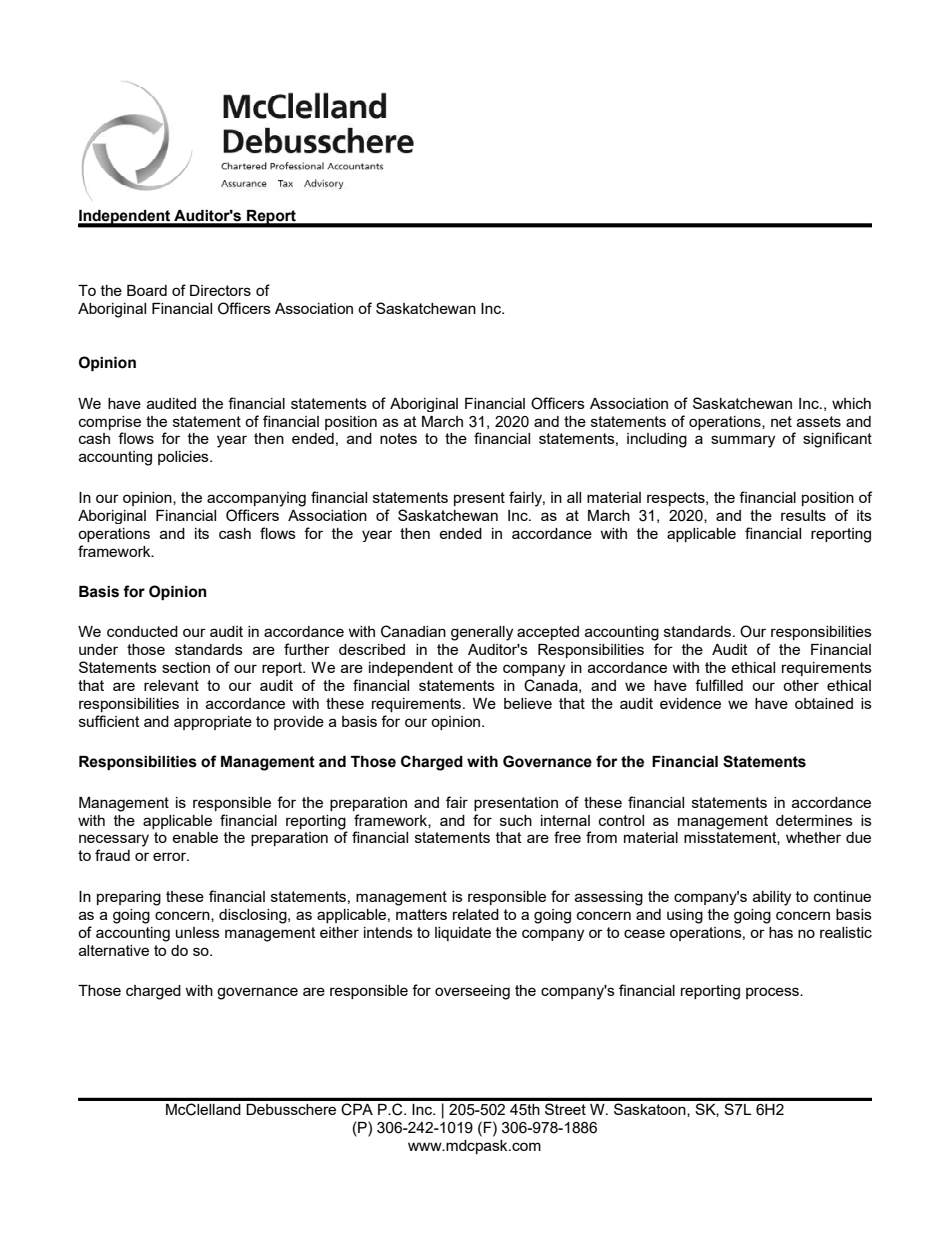 The width and height of the screenshot is (952, 1233). I want to click on Saskatoon, so click(651, 1110).
